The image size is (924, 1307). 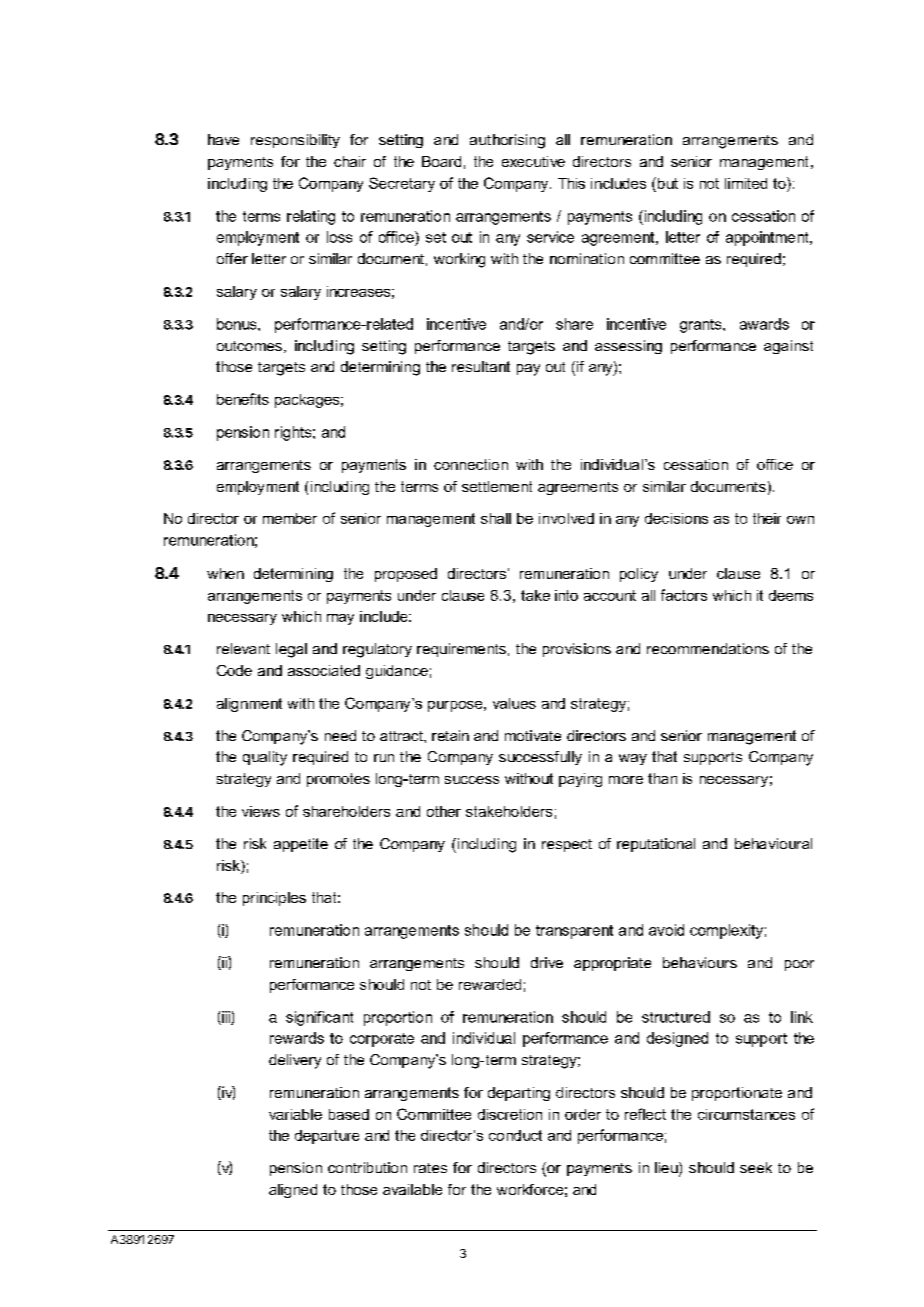 I want to click on executive, so click(x=533, y=161).
